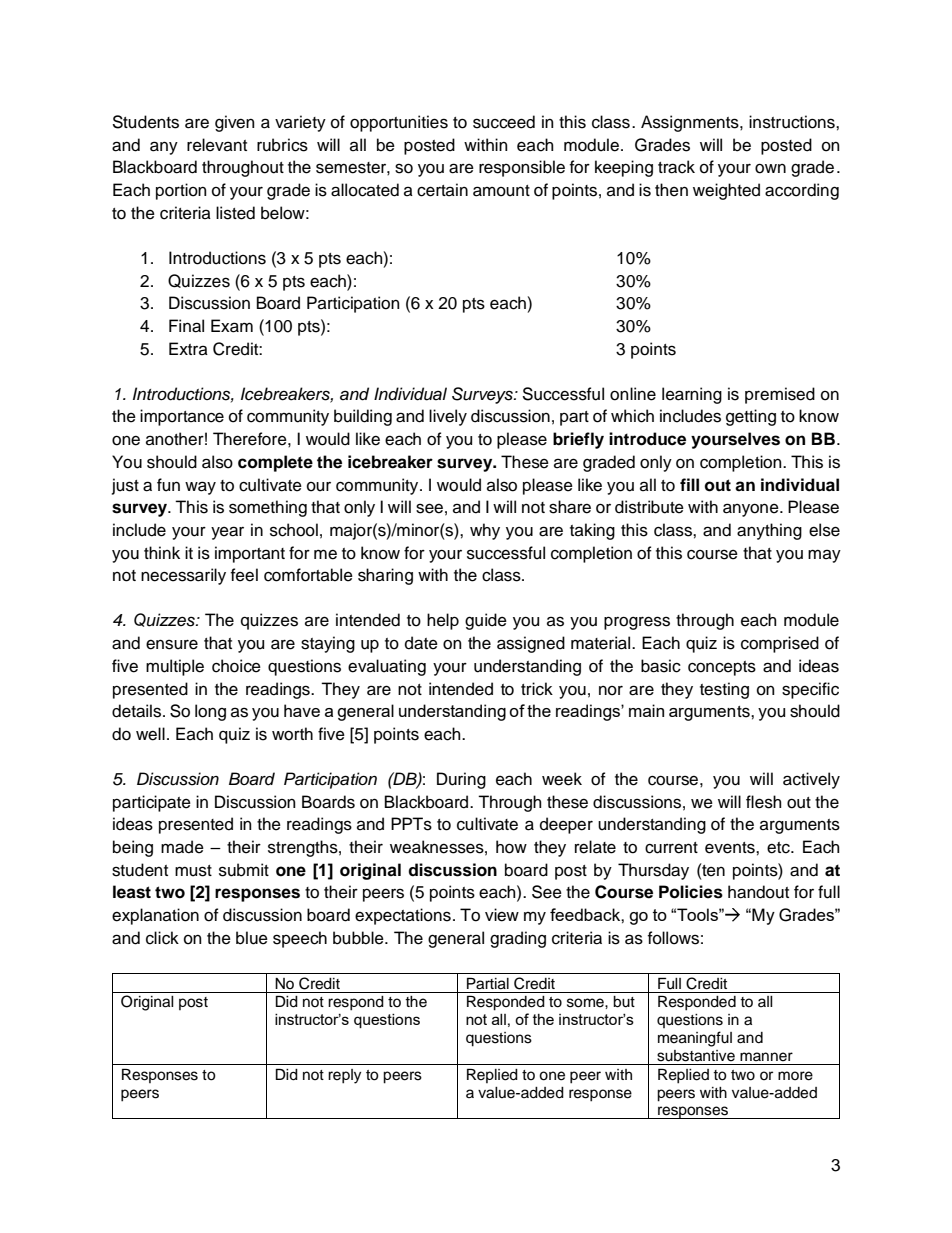 This document has height=1233, width=952. I want to click on own, so click(770, 168).
